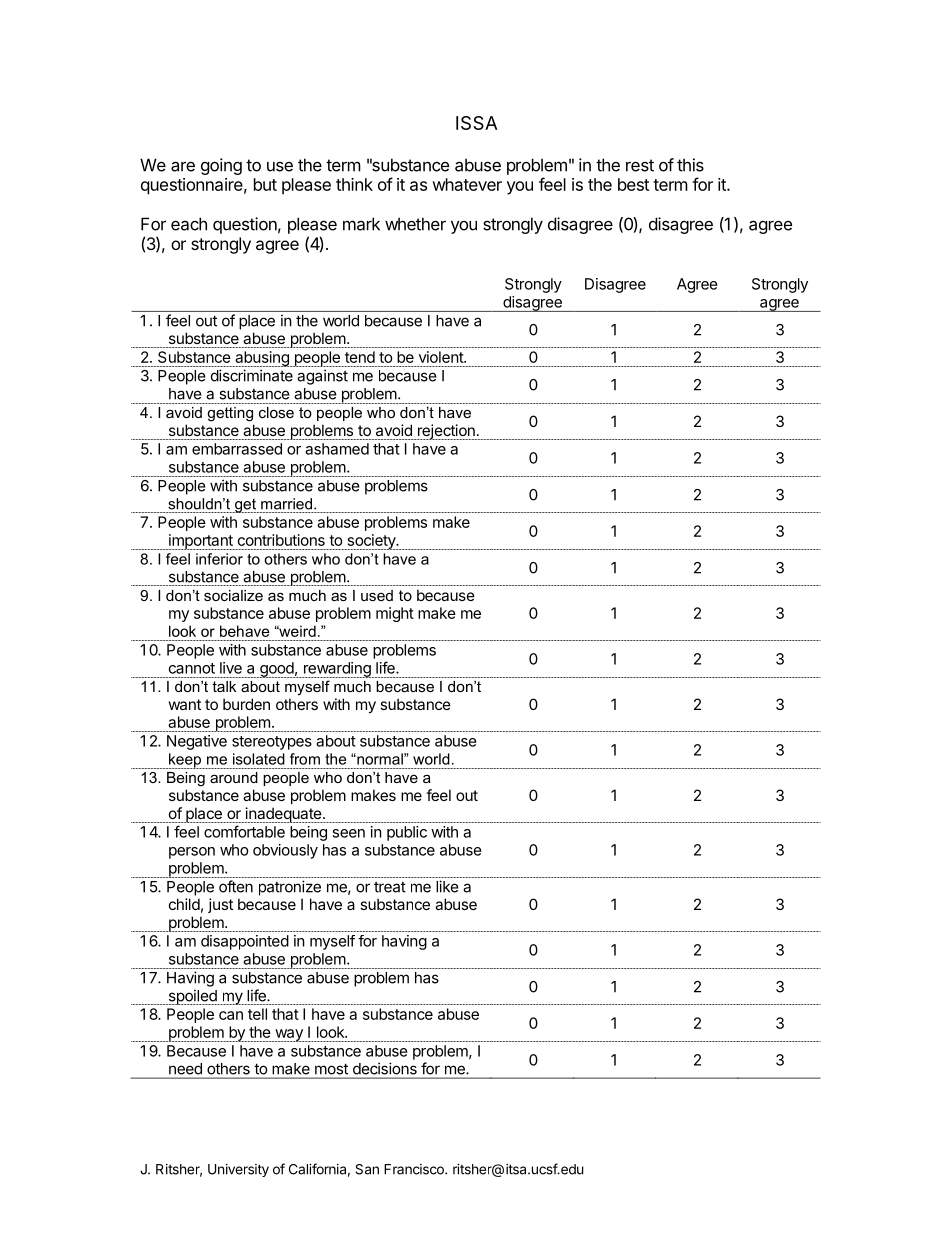 This page has height=1233, width=952. Describe the element at coordinates (348, 833) in the page. I see `seen` at that location.
